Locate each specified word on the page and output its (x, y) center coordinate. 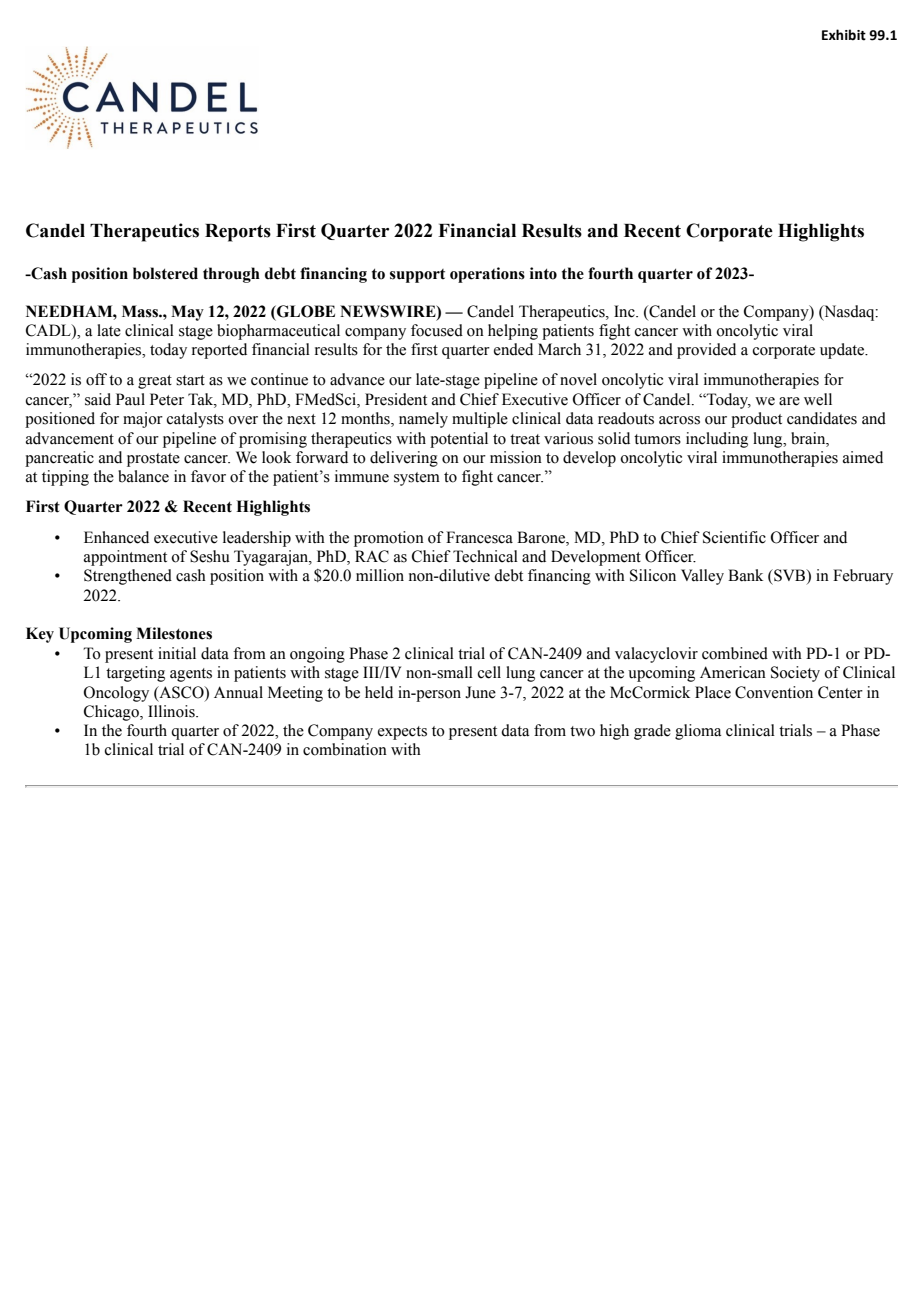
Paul (130, 399)
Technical (485, 556)
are (789, 401)
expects (402, 733)
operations (487, 275)
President (396, 399)
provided (706, 351)
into (543, 273)
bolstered (165, 273)
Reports (238, 233)
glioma (698, 732)
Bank (745, 575)
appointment (125, 558)
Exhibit (844, 35)
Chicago (112, 713)
